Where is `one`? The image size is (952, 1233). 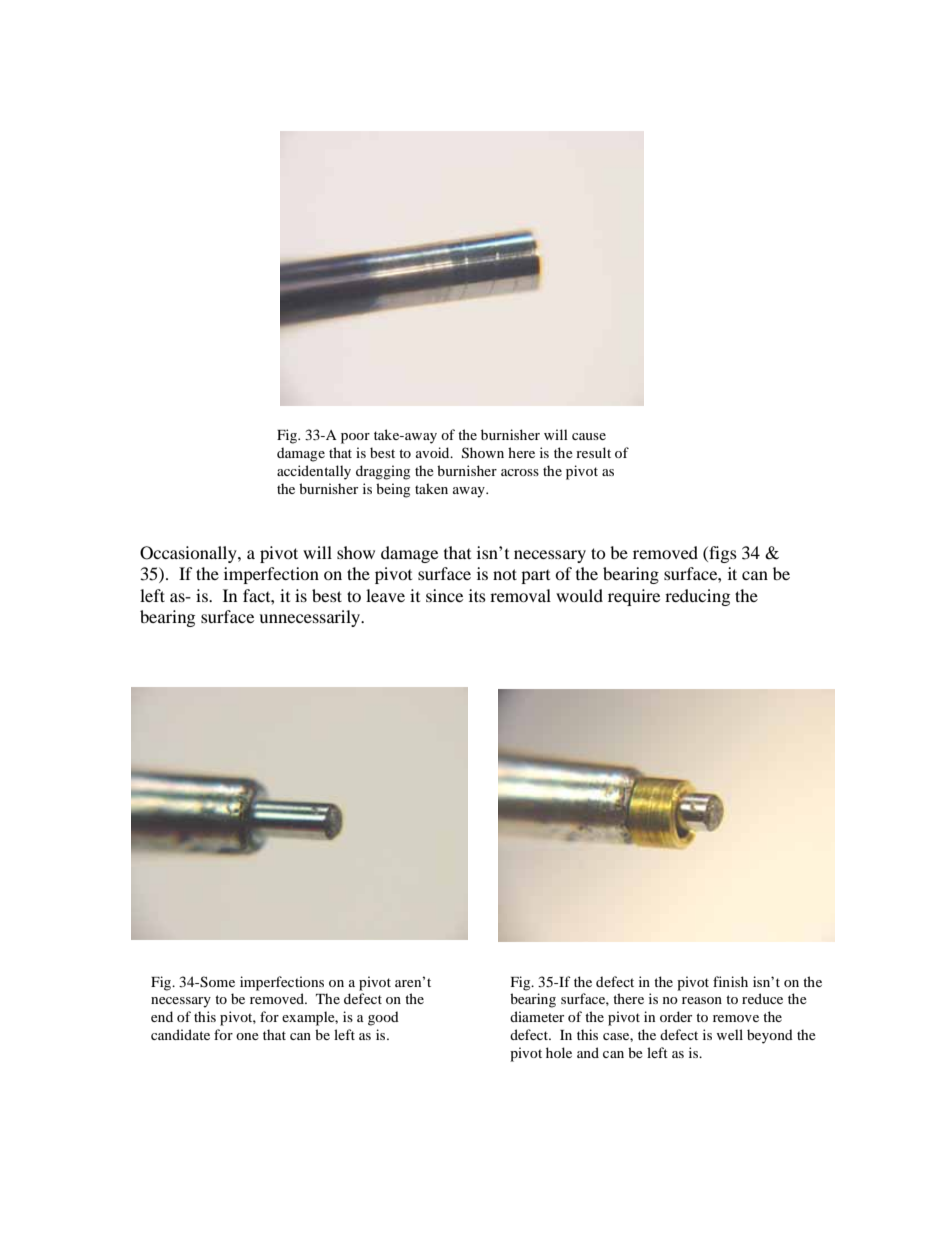
one is located at coordinates (247, 1036).
